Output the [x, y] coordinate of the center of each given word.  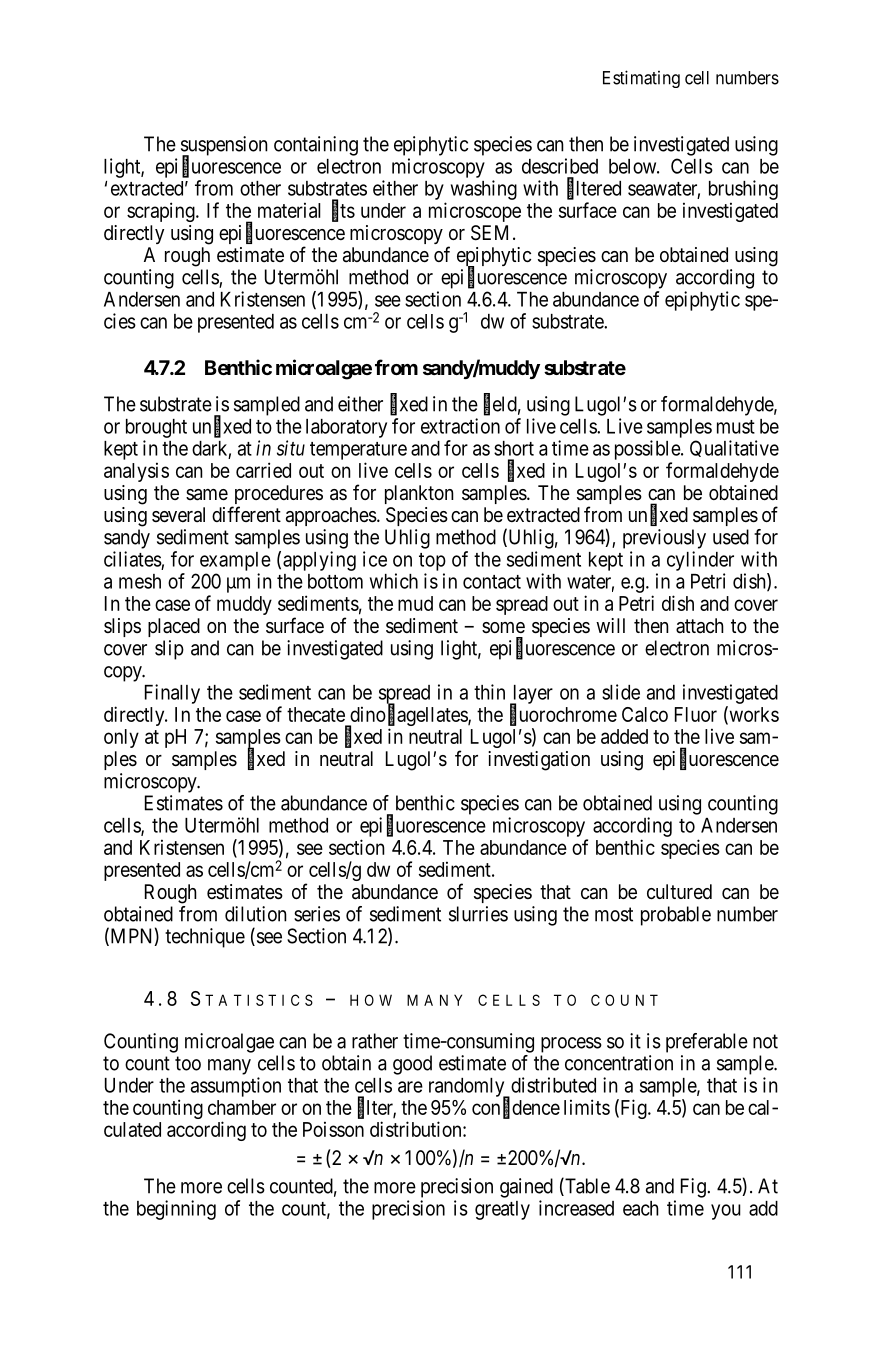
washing [484, 190]
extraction [460, 426]
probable [676, 916]
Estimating [641, 79]
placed [174, 627]
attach [700, 626]
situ [291, 448]
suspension [224, 147]
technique [205, 938]
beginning [176, 1210]
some [503, 627]
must [736, 427]
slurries [478, 914]
